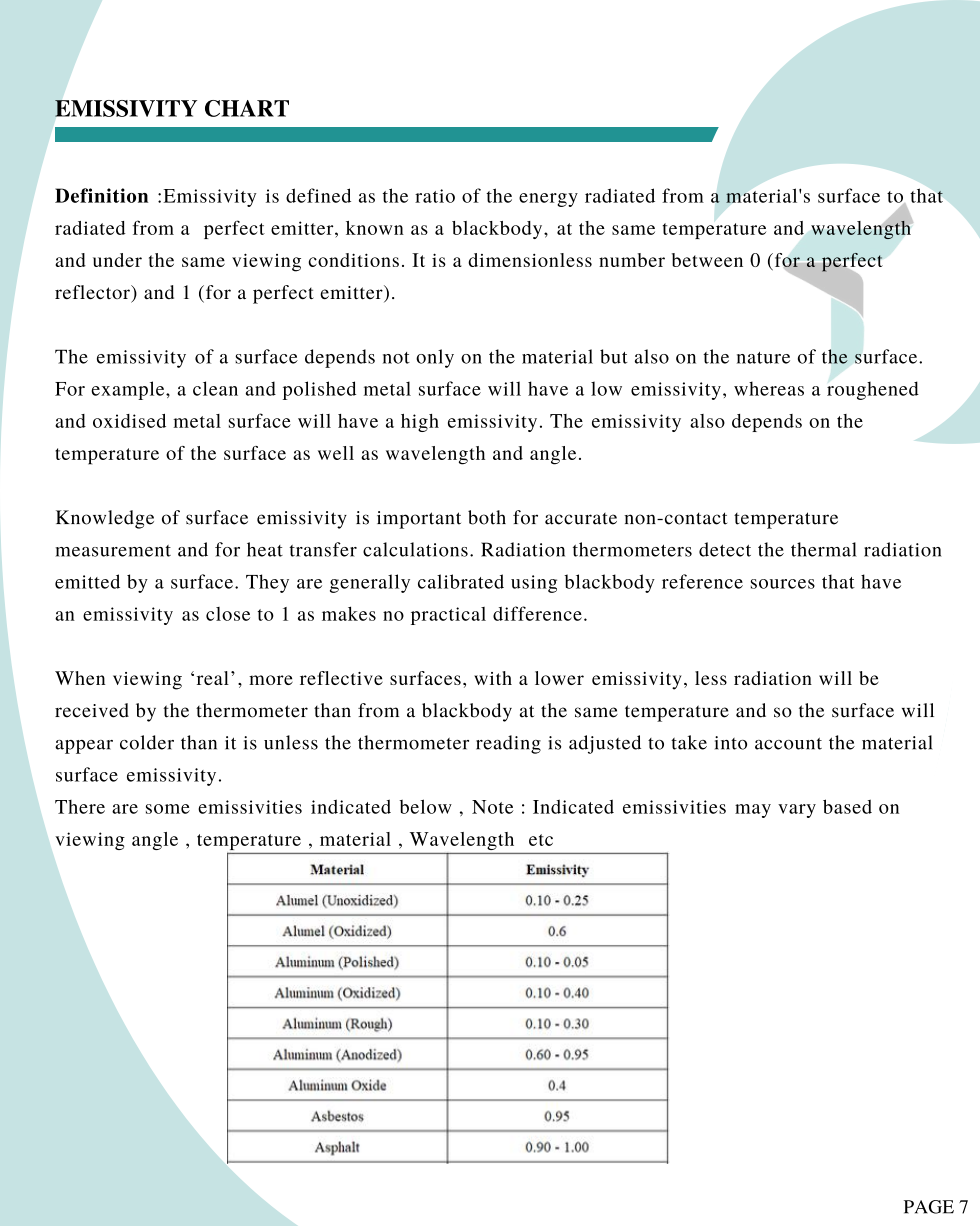 The height and width of the image is (1226, 980). Describe the element at coordinates (247, 108) in the image. I see `CHART` at that location.
